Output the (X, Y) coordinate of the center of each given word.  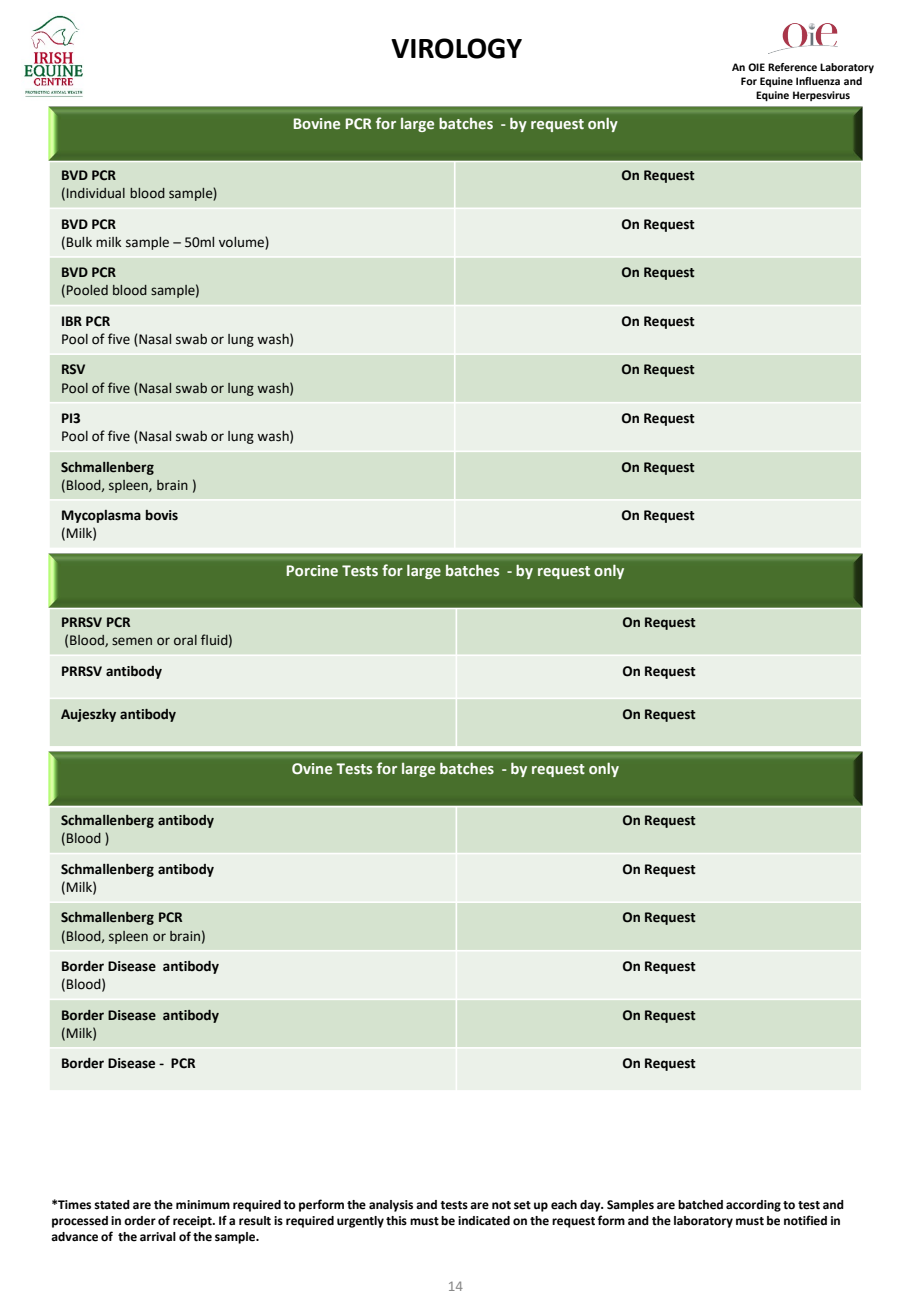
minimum (203, 1205)
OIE (756, 67)
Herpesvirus (821, 96)
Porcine (312, 570)
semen (132, 641)
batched (700, 1205)
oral (185, 640)
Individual (96, 193)
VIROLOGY (456, 48)
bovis (162, 515)
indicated (484, 1221)
